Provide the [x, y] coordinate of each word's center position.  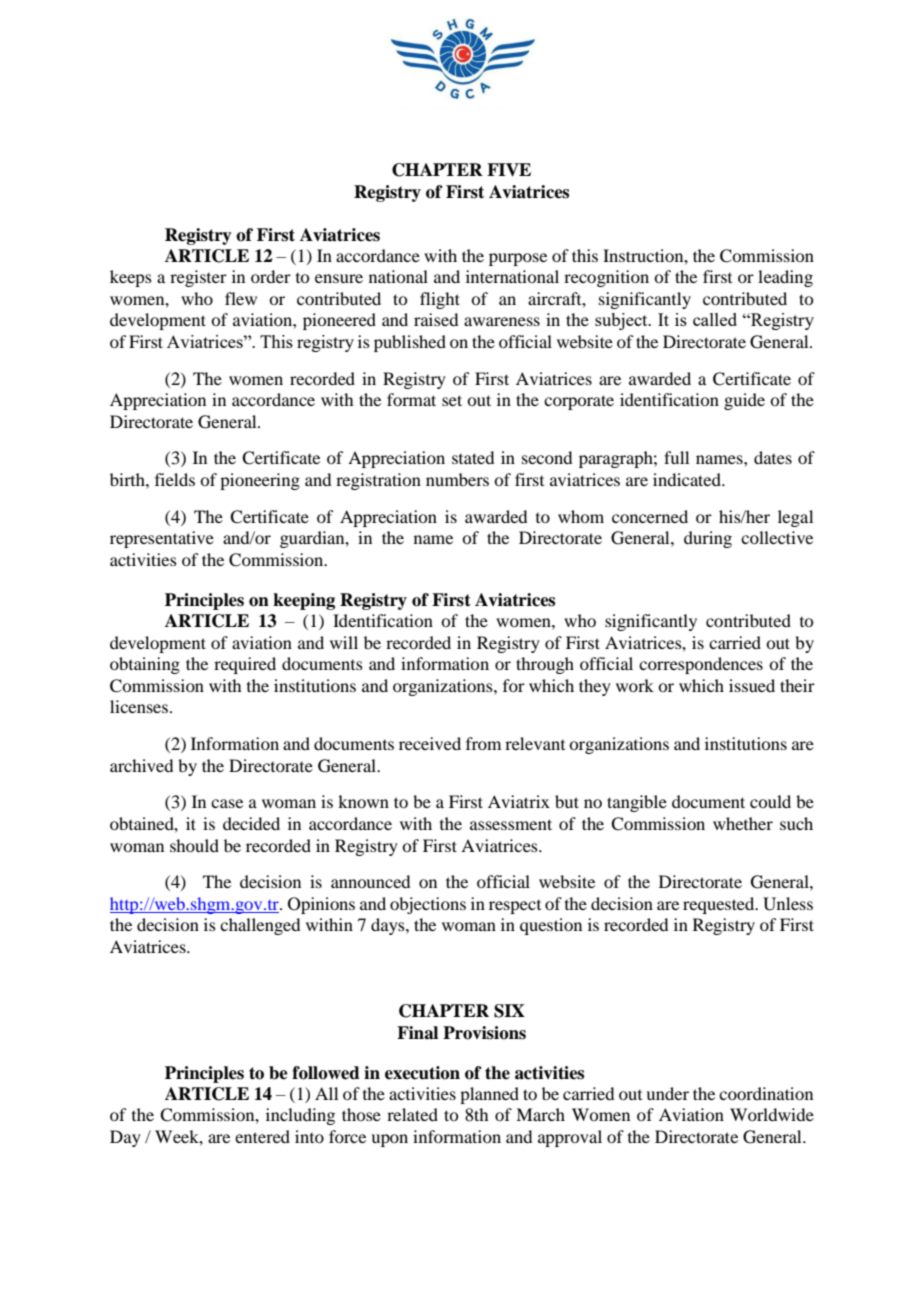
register [198, 278]
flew [241, 298]
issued [752, 685]
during [708, 539]
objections [428, 905]
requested [720, 905]
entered [262, 1136]
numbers [457, 479]
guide [744, 401]
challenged [260, 926]
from [483, 743]
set [452, 400]
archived [141, 765]
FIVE [509, 170]
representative [162, 539]
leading [785, 278]
